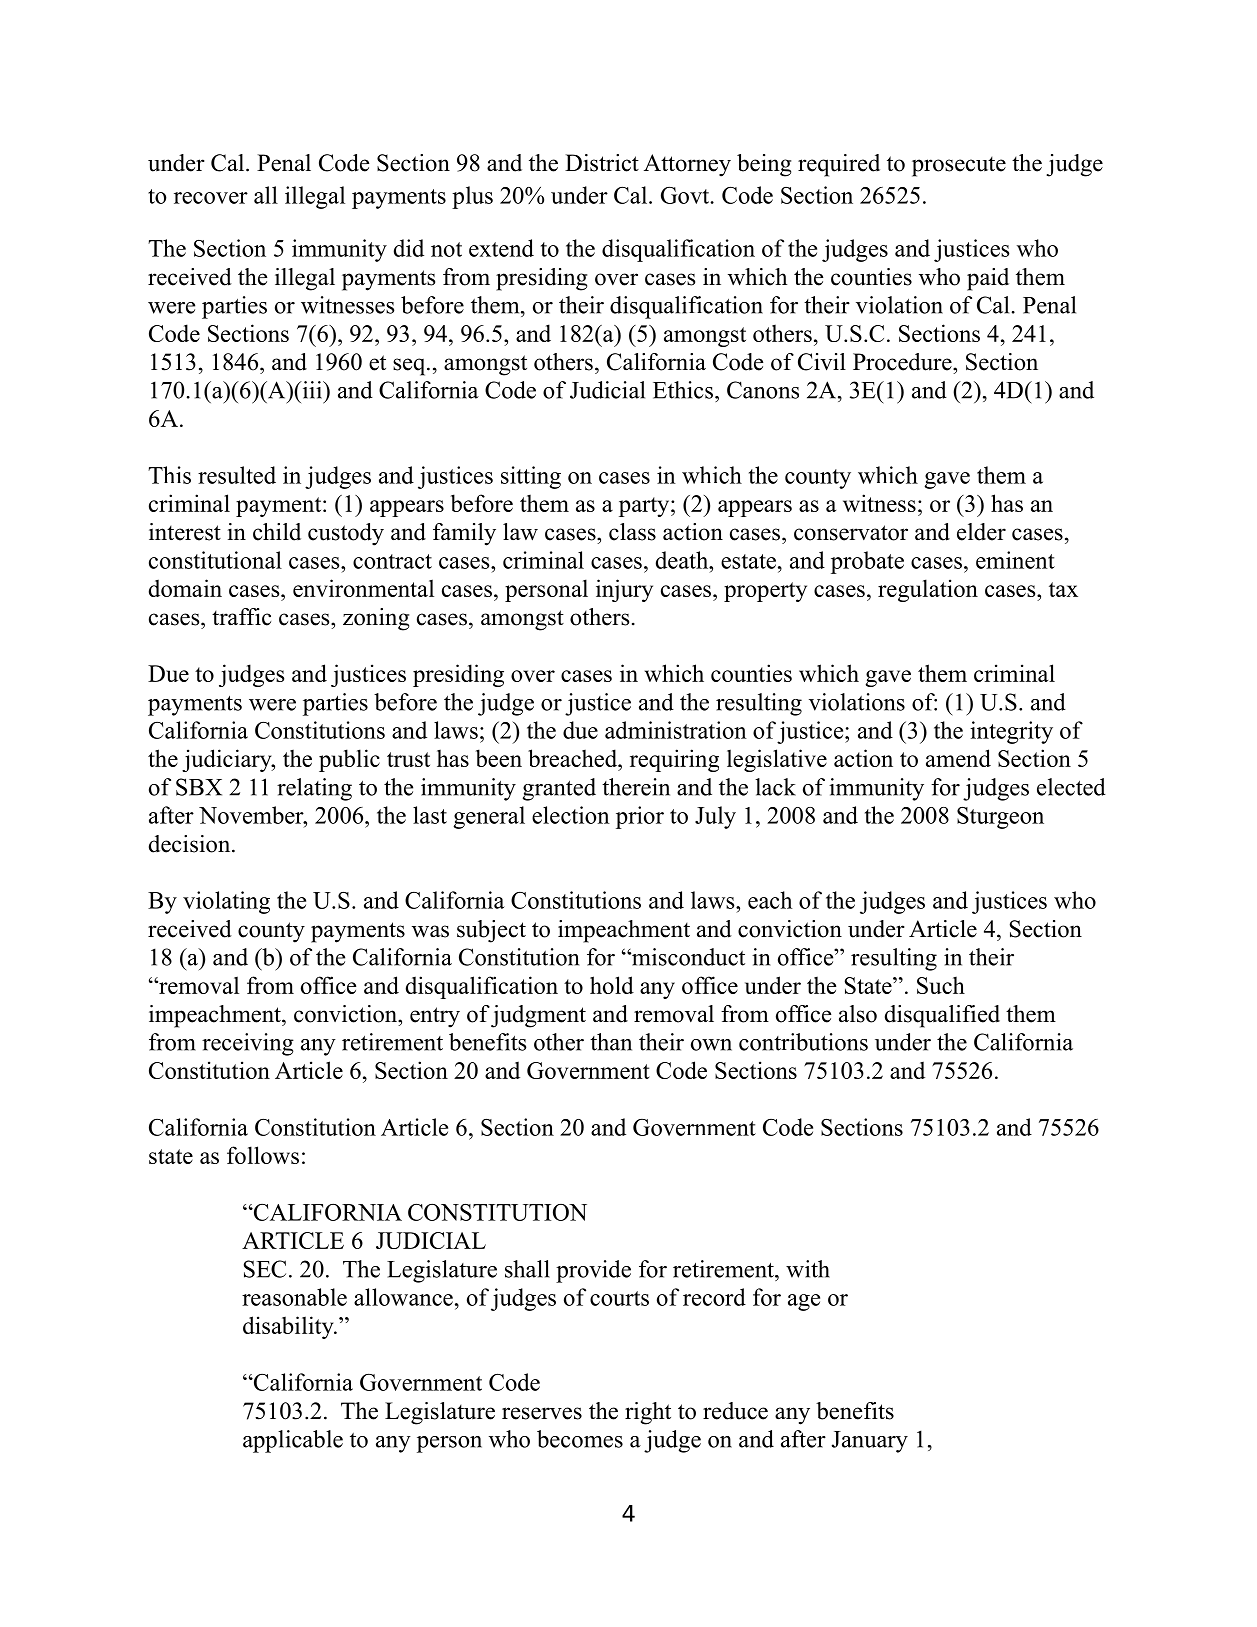  Describe the element at coordinates (409, 248) in the document. I see `did` at that location.
